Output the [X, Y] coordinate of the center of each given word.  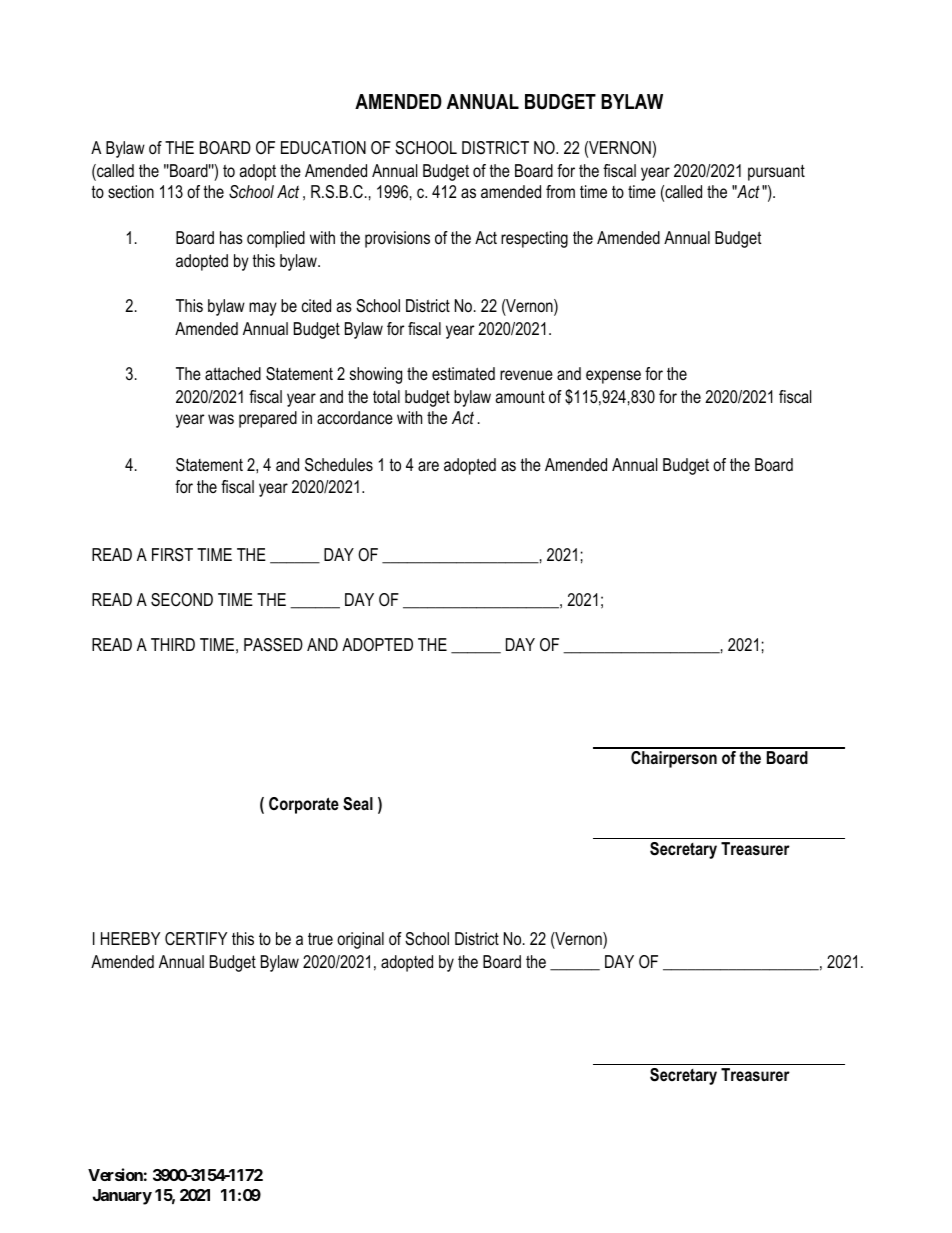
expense [613, 377]
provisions [397, 239]
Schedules [339, 465]
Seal [358, 804]
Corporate [304, 805]
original [360, 940]
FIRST [172, 555]
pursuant [776, 172]
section [131, 191]
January [122, 1197]
